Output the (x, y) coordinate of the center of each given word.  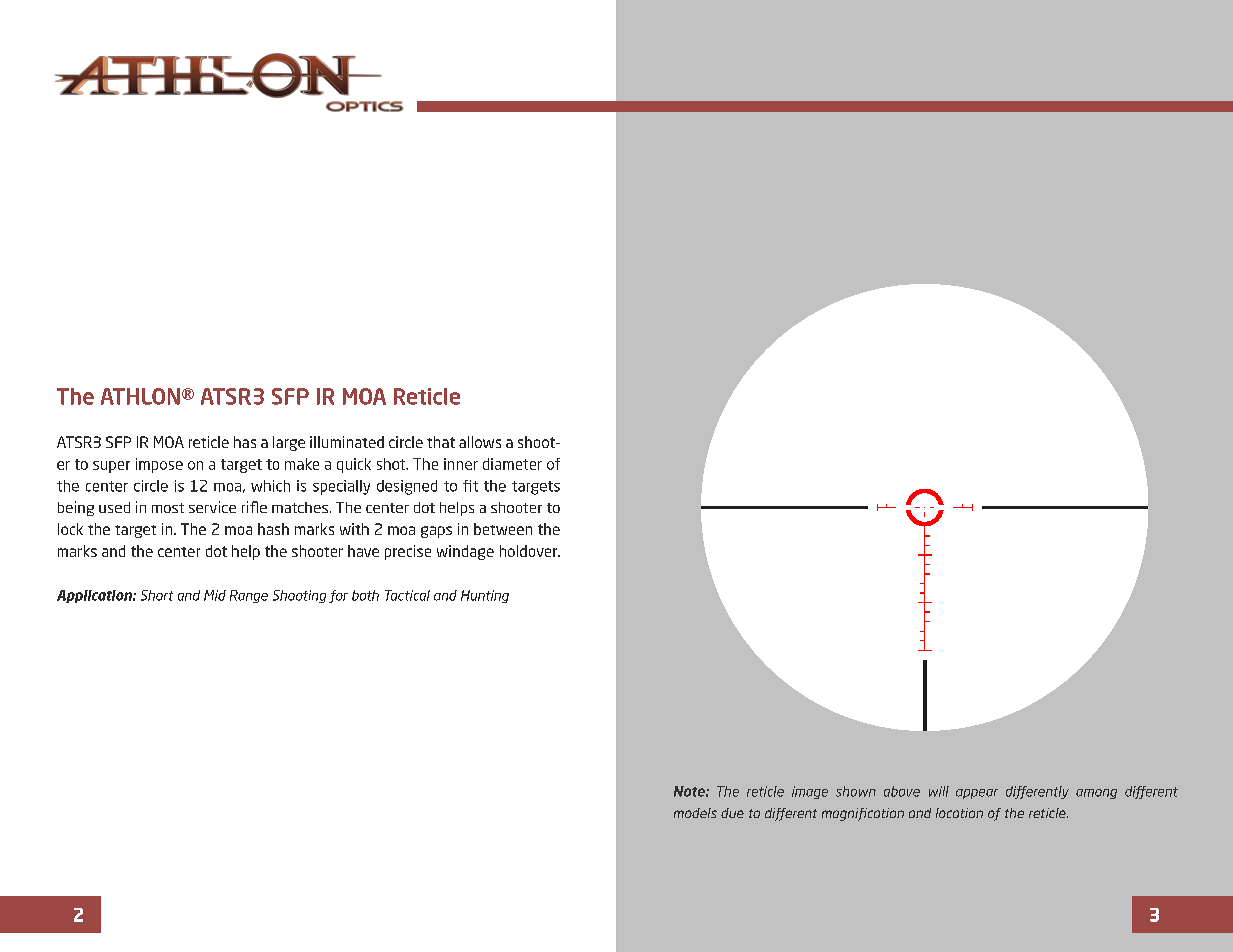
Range (249, 596)
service (212, 507)
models (695, 813)
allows (480, 442)
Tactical (407, 595)
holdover (530, 551)
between (503, 529)
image (810, 792)
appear (977, 794)
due (732, 813)
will (939, 791)
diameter (512, 464)
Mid (215, 595)
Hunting (485, 596)
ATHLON (140, 396)
